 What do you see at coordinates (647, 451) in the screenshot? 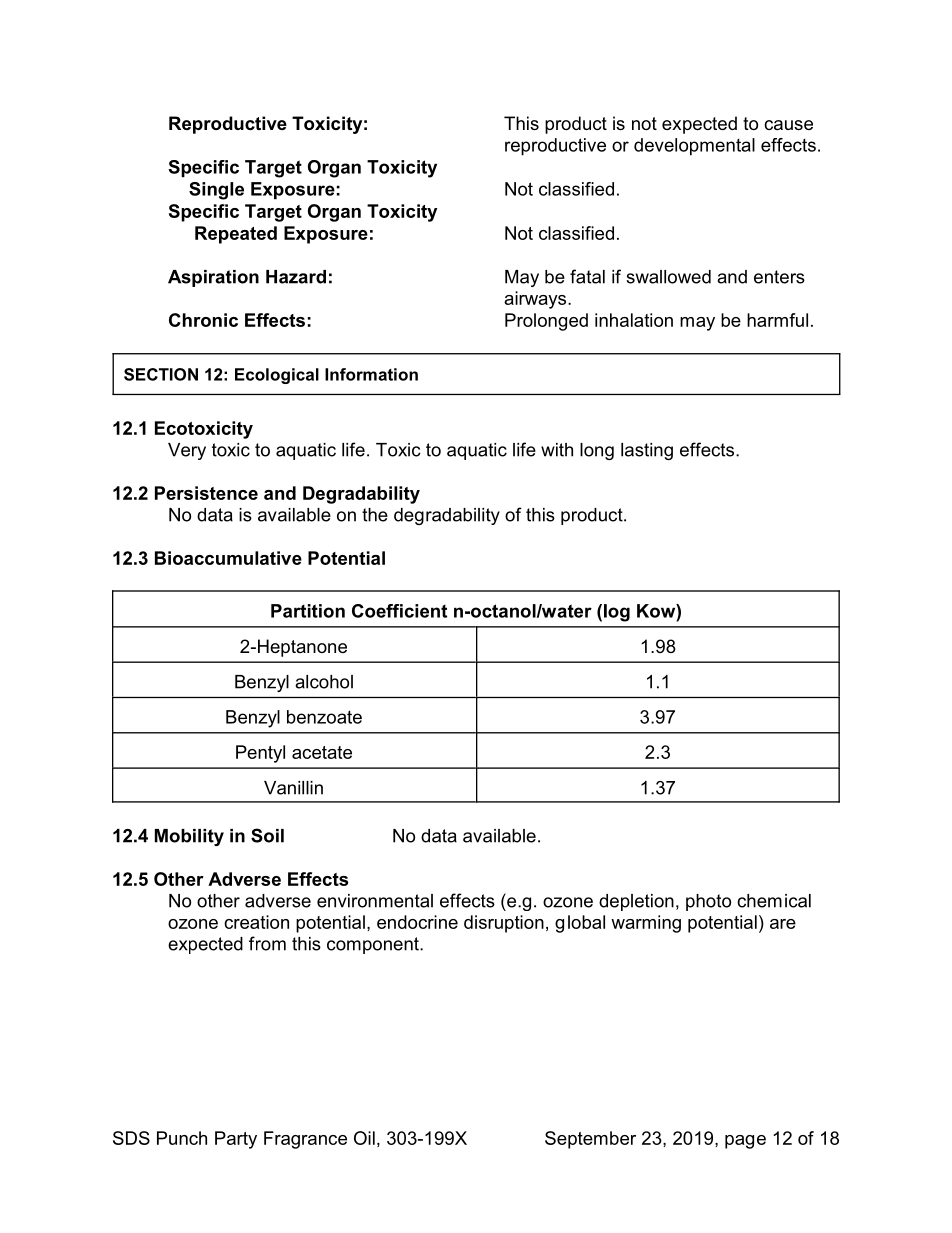
I see `lasting` at bounding box center [647, 451].
